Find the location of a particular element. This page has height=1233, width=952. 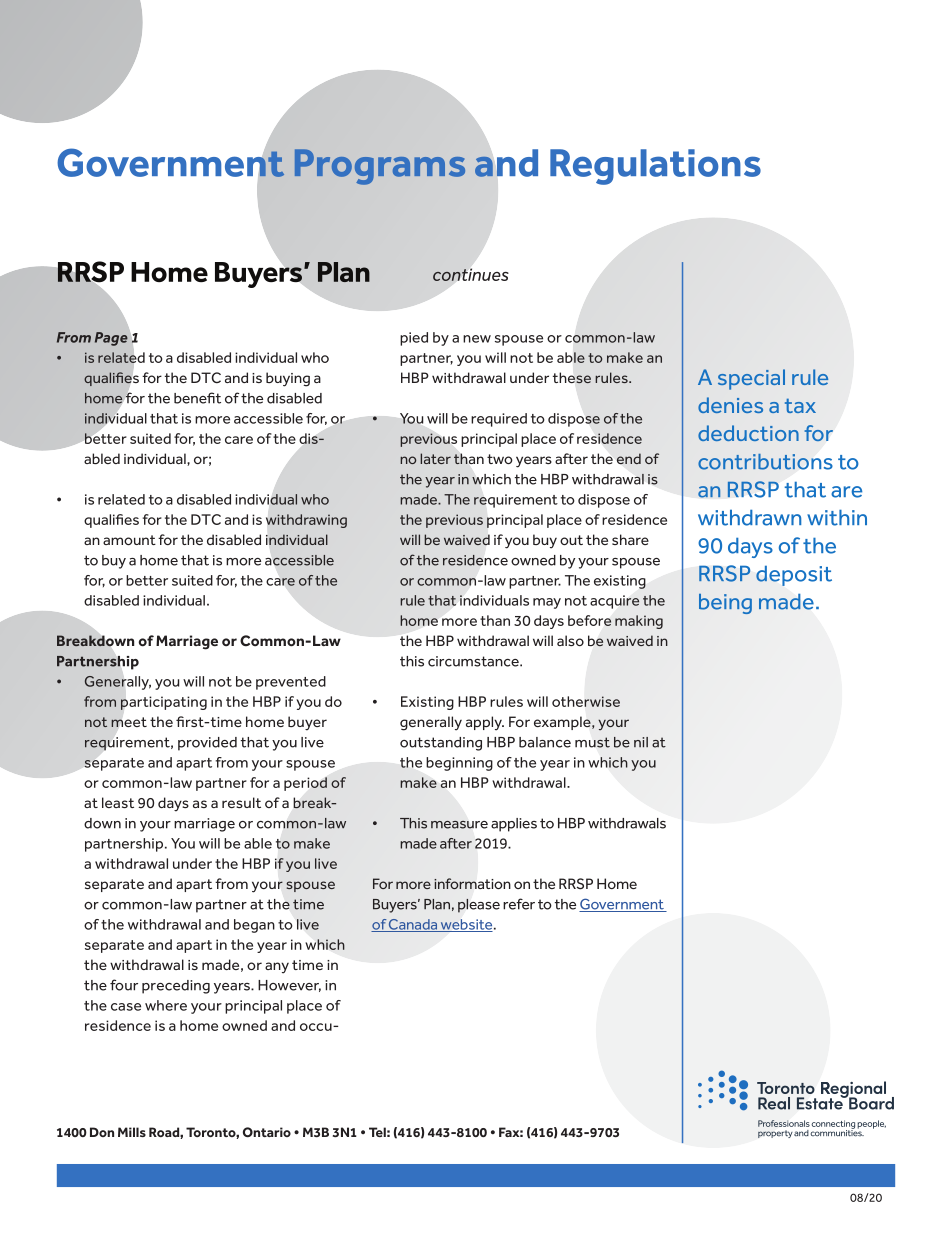

continues is located at coordinates (471, 274).
